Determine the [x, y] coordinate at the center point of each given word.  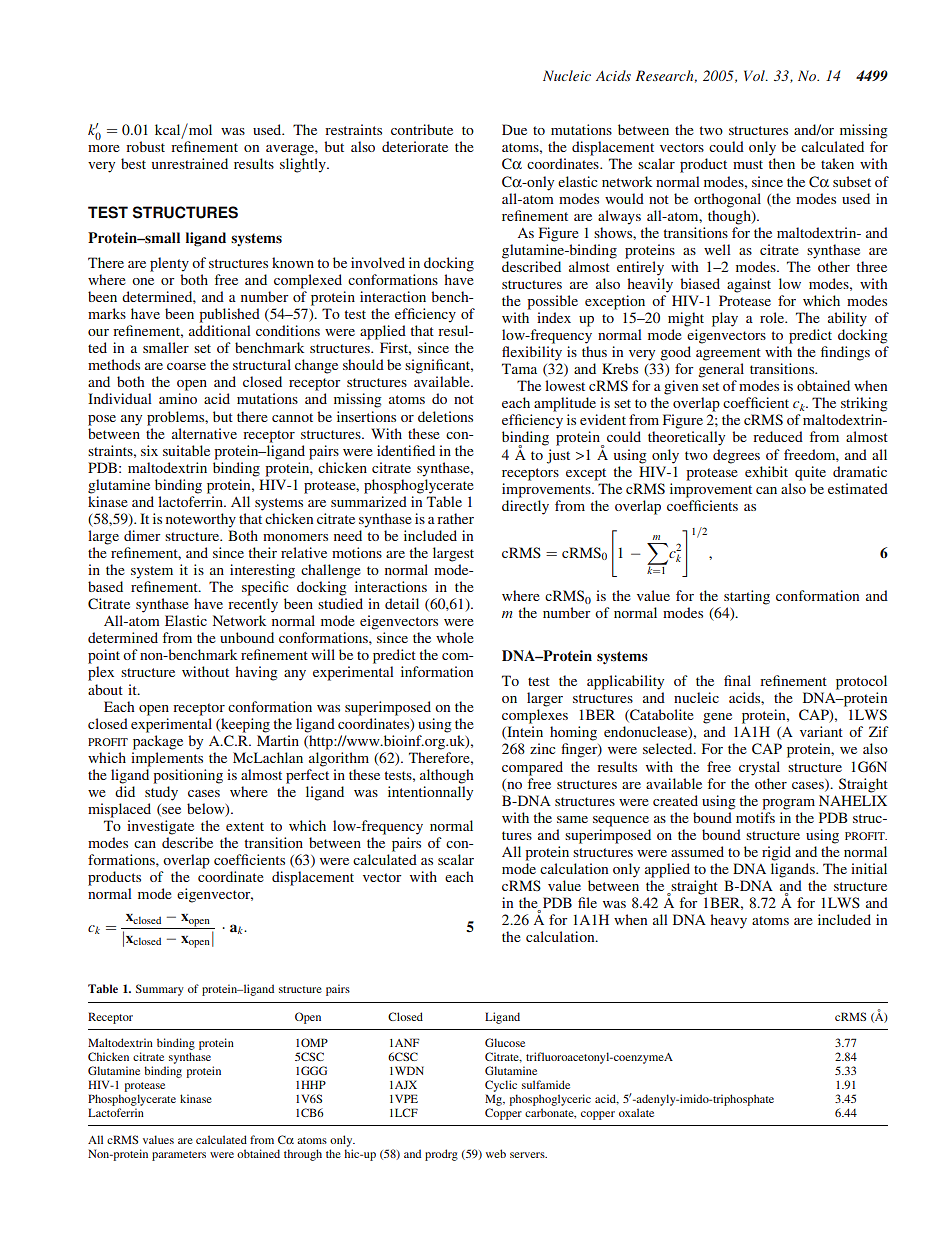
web [496, 1153]
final [737, 680]
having [256, 673]
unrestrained [190, 163]
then [782, 163]
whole [454, 637]
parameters [179, 1156]
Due [514, 129]
